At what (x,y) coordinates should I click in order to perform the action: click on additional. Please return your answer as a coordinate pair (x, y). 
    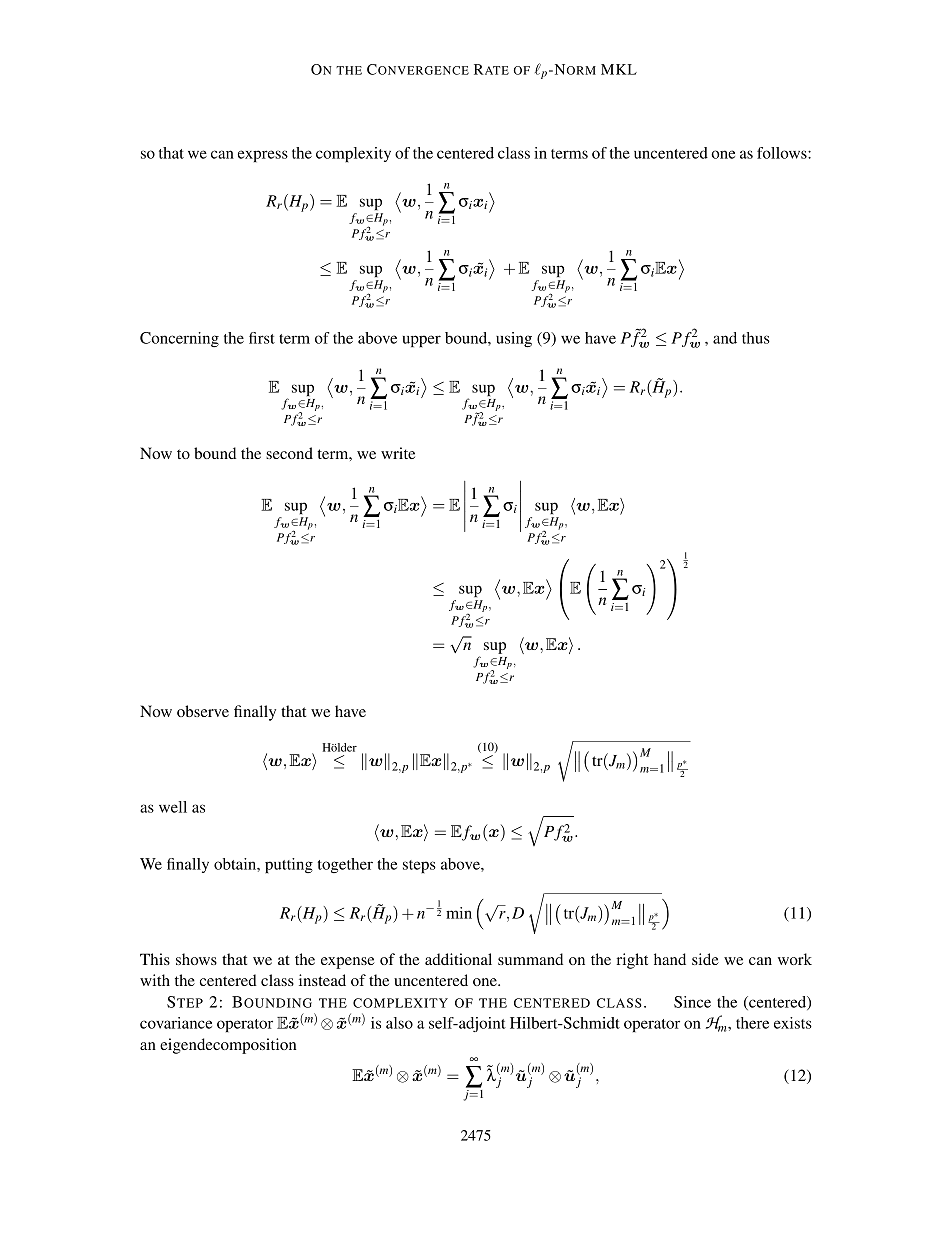
    Looking at the image, I should click on (458, 959).
